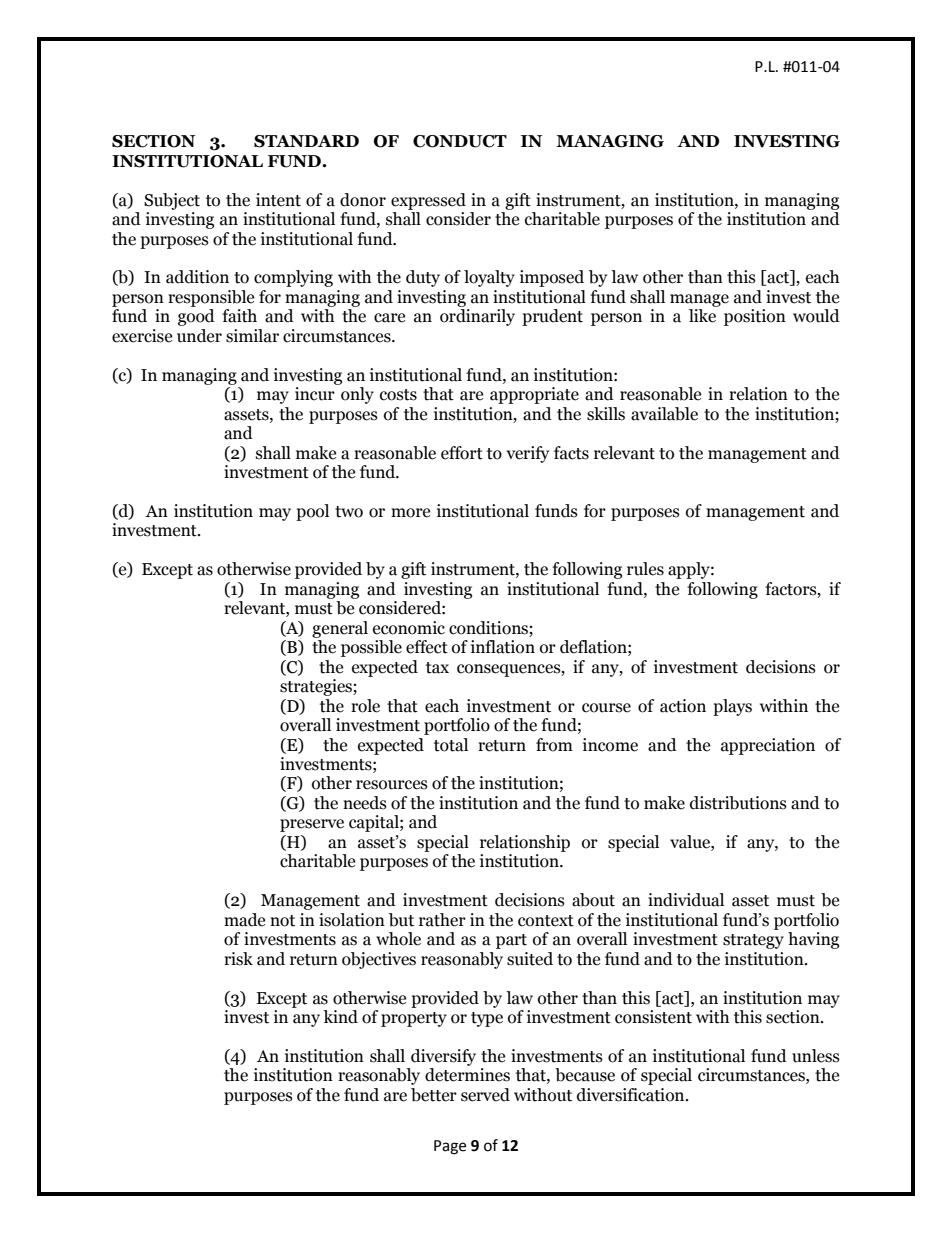  What do you see at coordinates (485, 1095) in the screenshot?
I see `served` at bounding box center [485, 1095].
